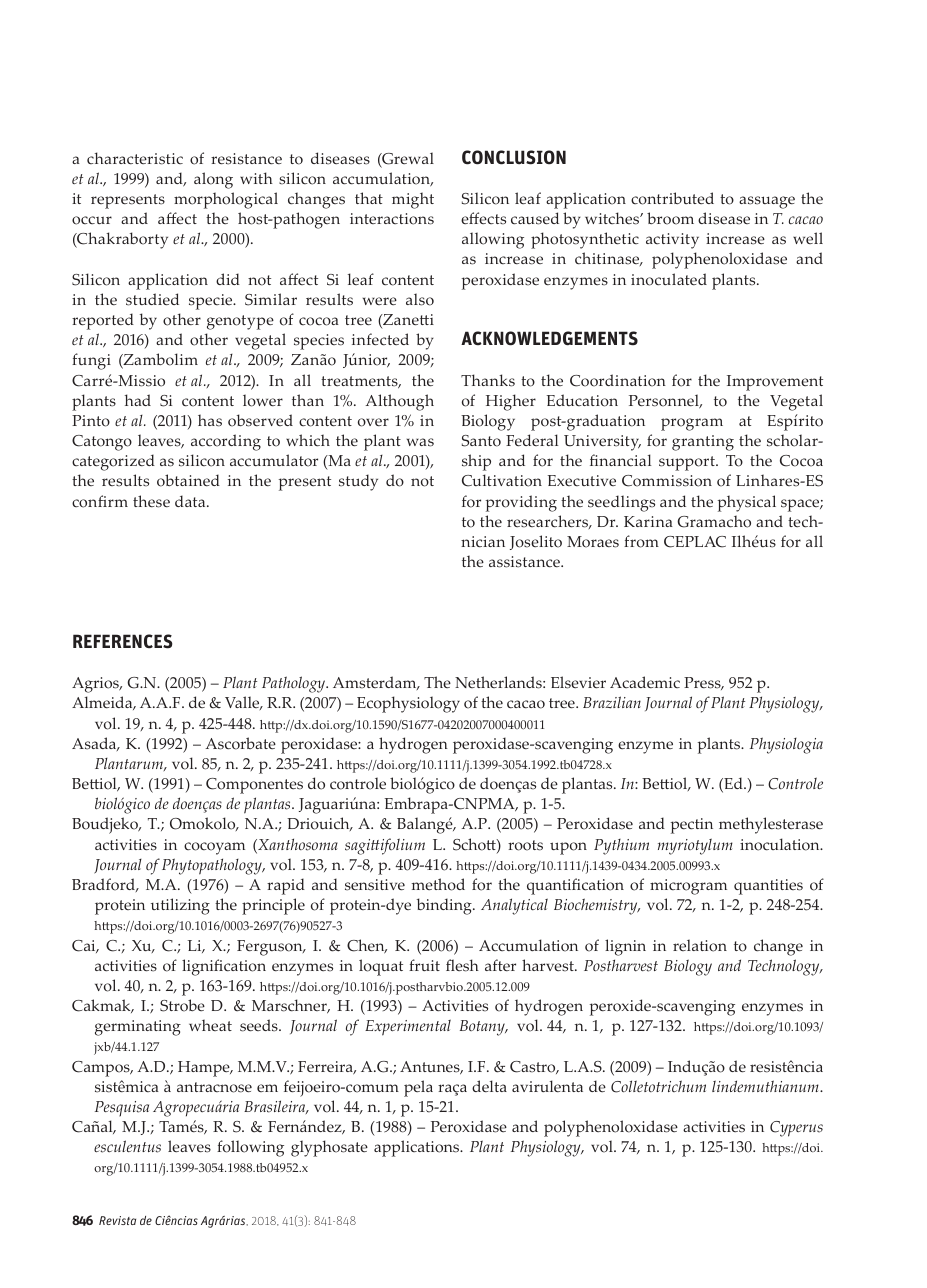 The height and width of the page is (1288, 927). What do you see at coordinates (117, 1220) in the page?
I see `Revista` at bounding box center [117, 1220].
